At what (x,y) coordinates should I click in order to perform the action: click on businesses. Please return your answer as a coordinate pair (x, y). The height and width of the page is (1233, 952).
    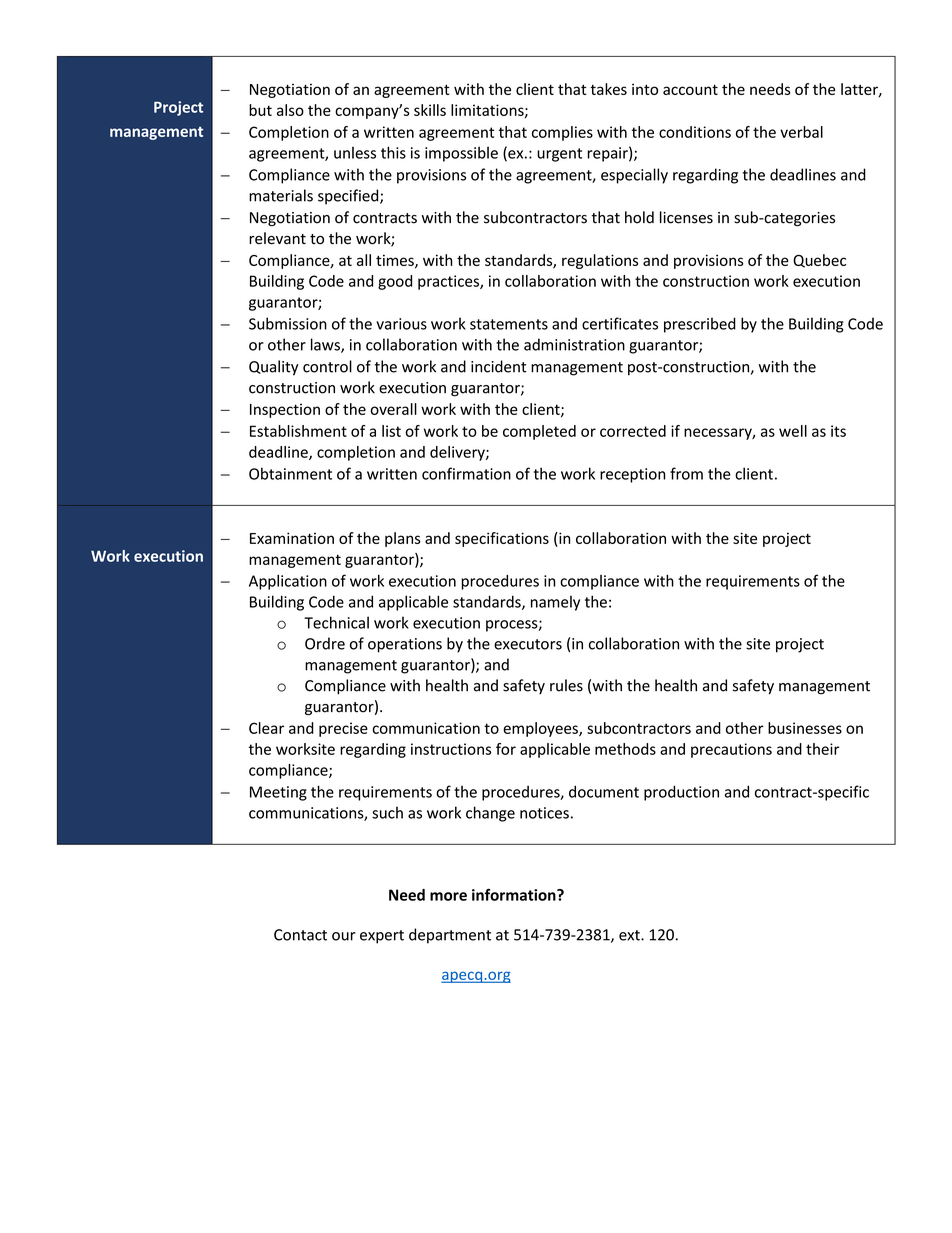
    Looking at the image, I should click on (805, 728).
